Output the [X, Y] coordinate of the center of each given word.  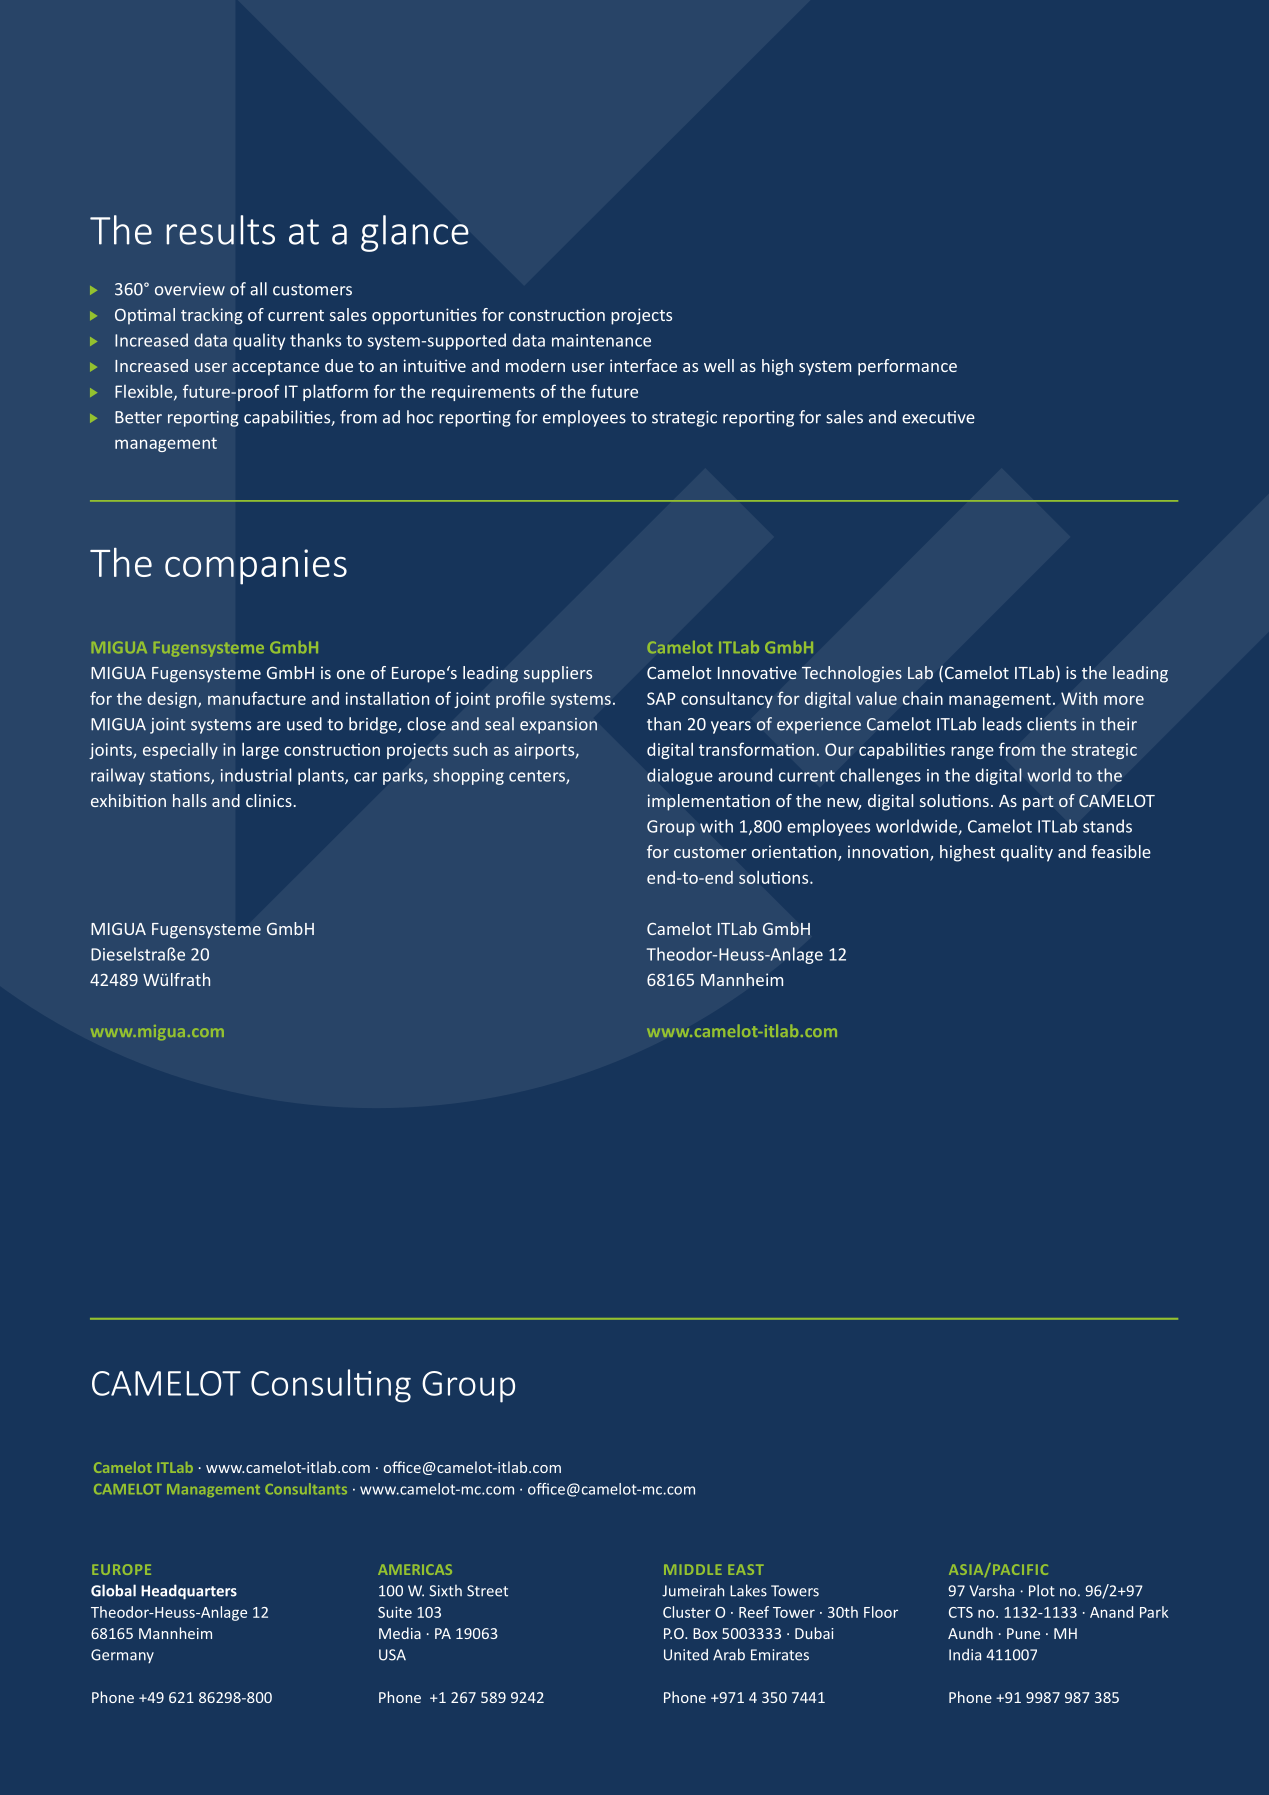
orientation [795, 853]
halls [190, 800]
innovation [889, 853]
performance [907, 367]
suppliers [558, 674]
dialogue [680, 776]
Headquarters [189, 1592]
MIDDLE [693, 1569]
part [1038, 803]
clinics [269, 800]
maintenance [601, 340]
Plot [1042, 1590]
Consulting [331, 1386]
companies [256, 567]
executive [938, 417]
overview [190, 289]
